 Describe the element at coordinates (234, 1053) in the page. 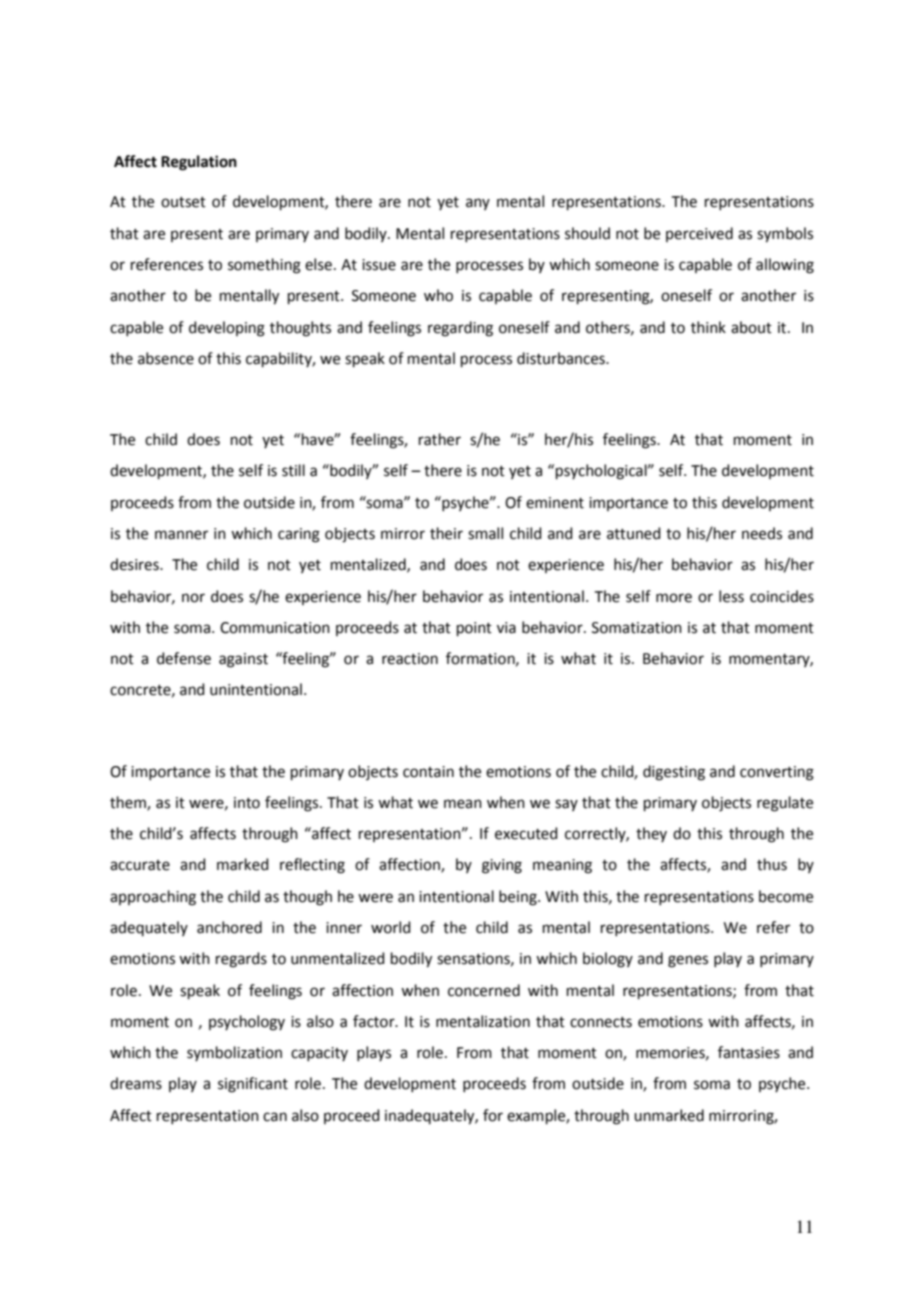

I see `symbolization` at that location.
